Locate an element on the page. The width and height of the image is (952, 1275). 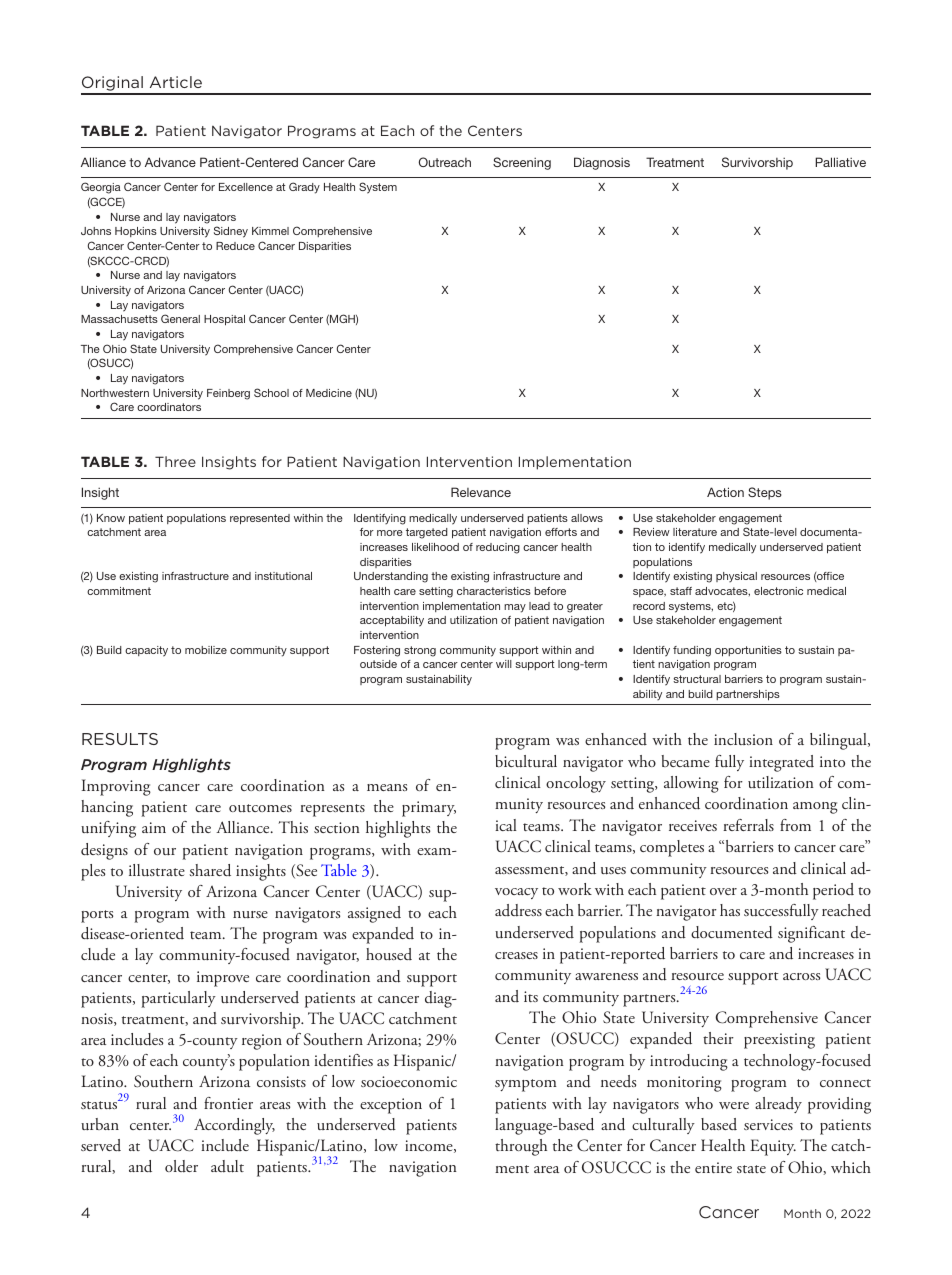
opportunities is located at coordinates (748, 651).
